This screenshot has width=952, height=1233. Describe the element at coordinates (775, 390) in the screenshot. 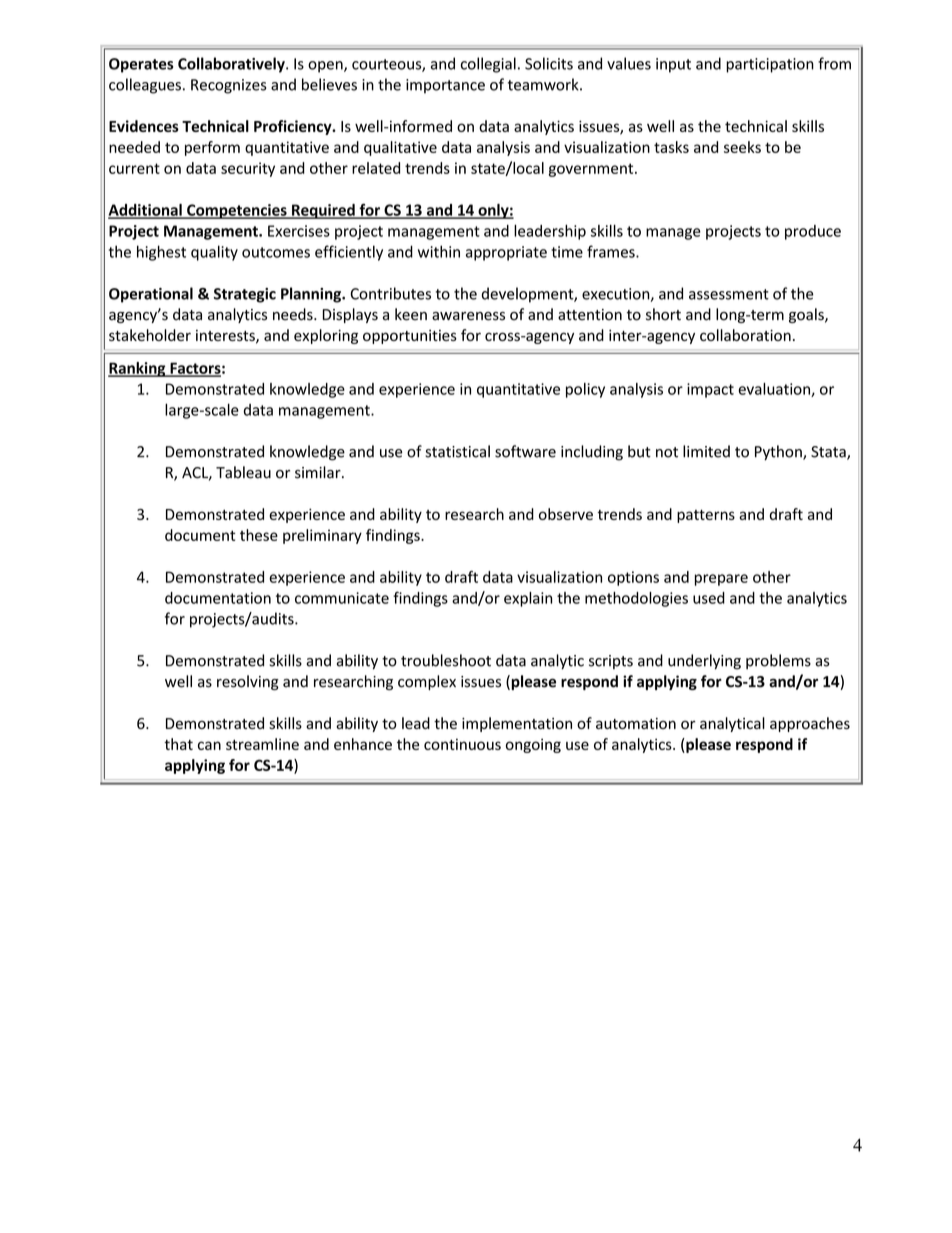

I see `evaluation` at that location.
